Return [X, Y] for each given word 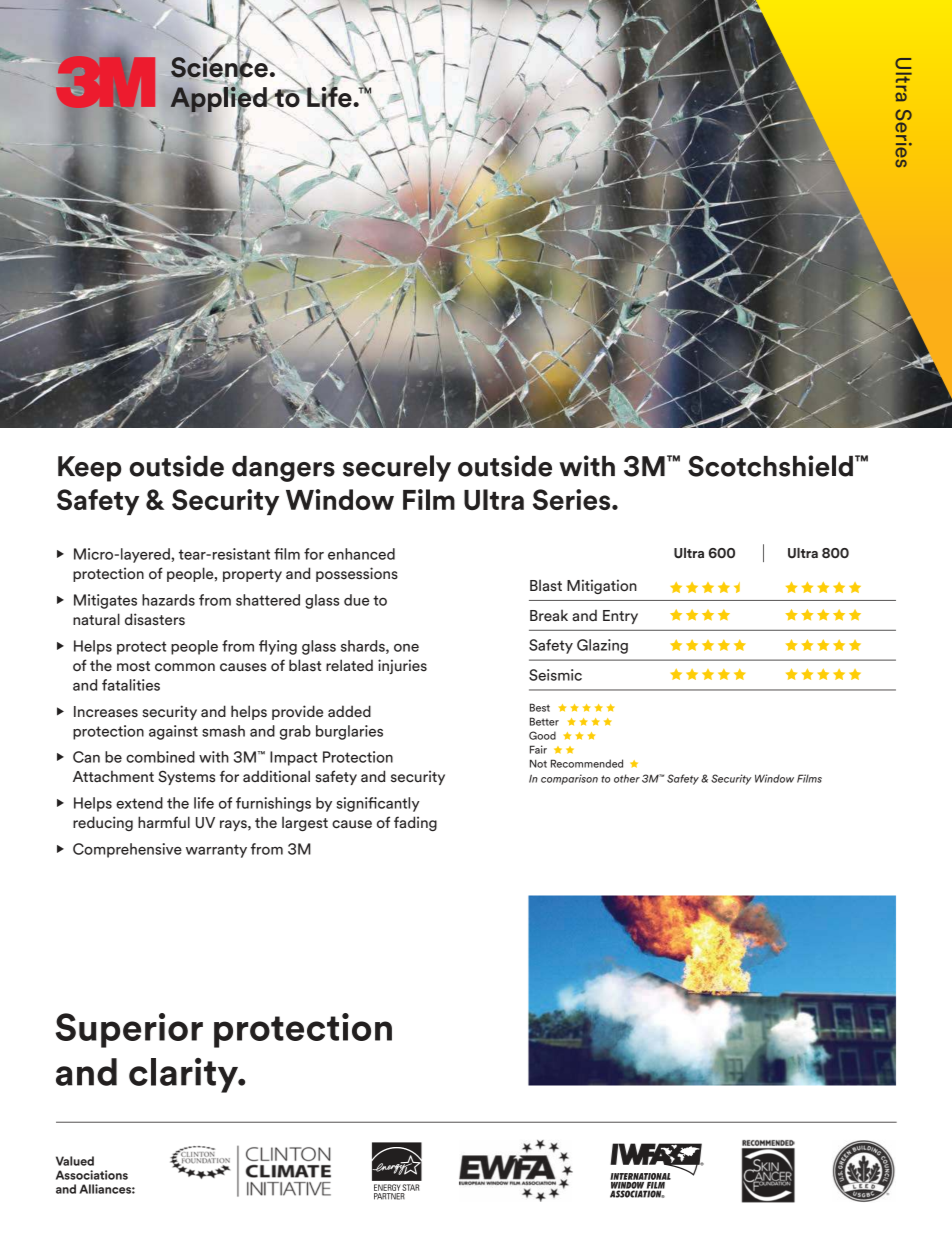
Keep [90, 469]
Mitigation [602, 586]
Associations [92, 1175]
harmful [164, 822]
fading [415, 823]
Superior [129, 1030]
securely [397, 468]
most [133, 666]
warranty [216, 851]
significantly [378, 804]
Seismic [555, 675]
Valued [75, 1161]
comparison [569, 779]
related [349, 665]
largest [305, 823]
